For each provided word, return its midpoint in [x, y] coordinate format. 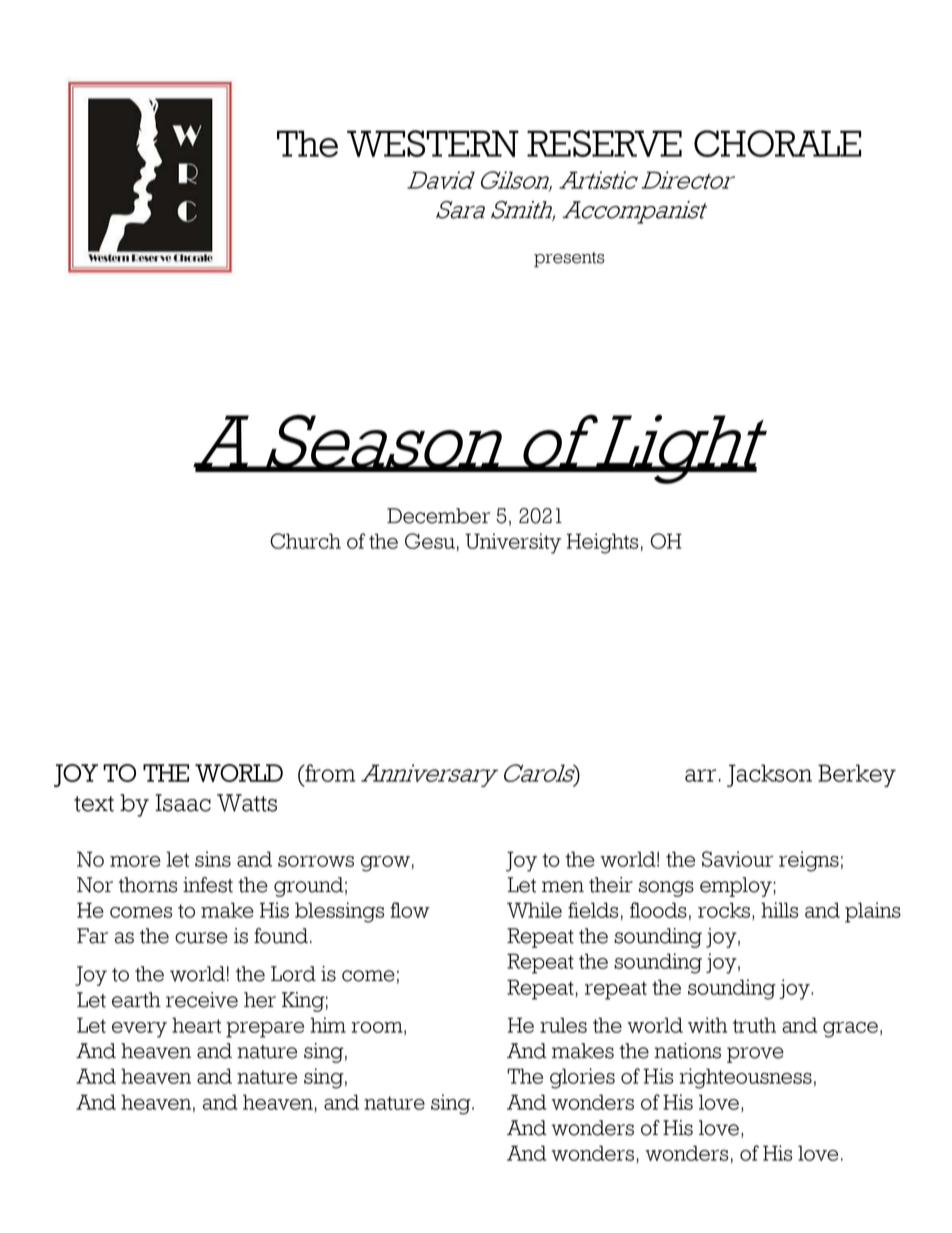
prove [755, 1055]
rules [563, 1025]
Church [305, 541]
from [329, 773]
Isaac [183, 803]
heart [196, 1025]
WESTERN [433, 143]
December [438, 516]
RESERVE [604, 143]
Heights [602, 543]
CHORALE [777, 143]
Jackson [769, 775]
